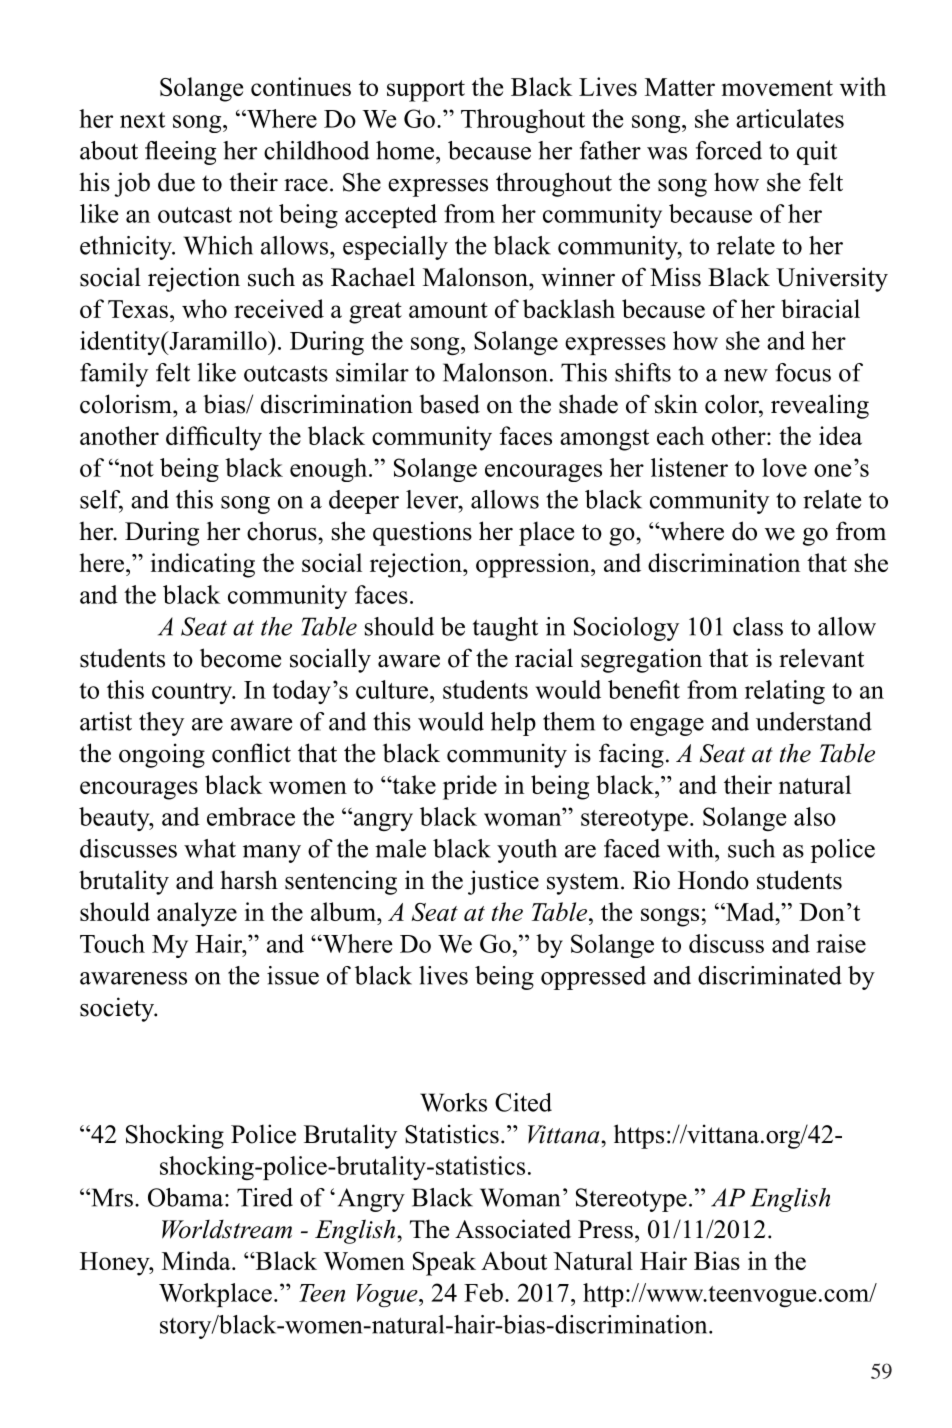  I want to click on fleeing, so click(180, 153).
